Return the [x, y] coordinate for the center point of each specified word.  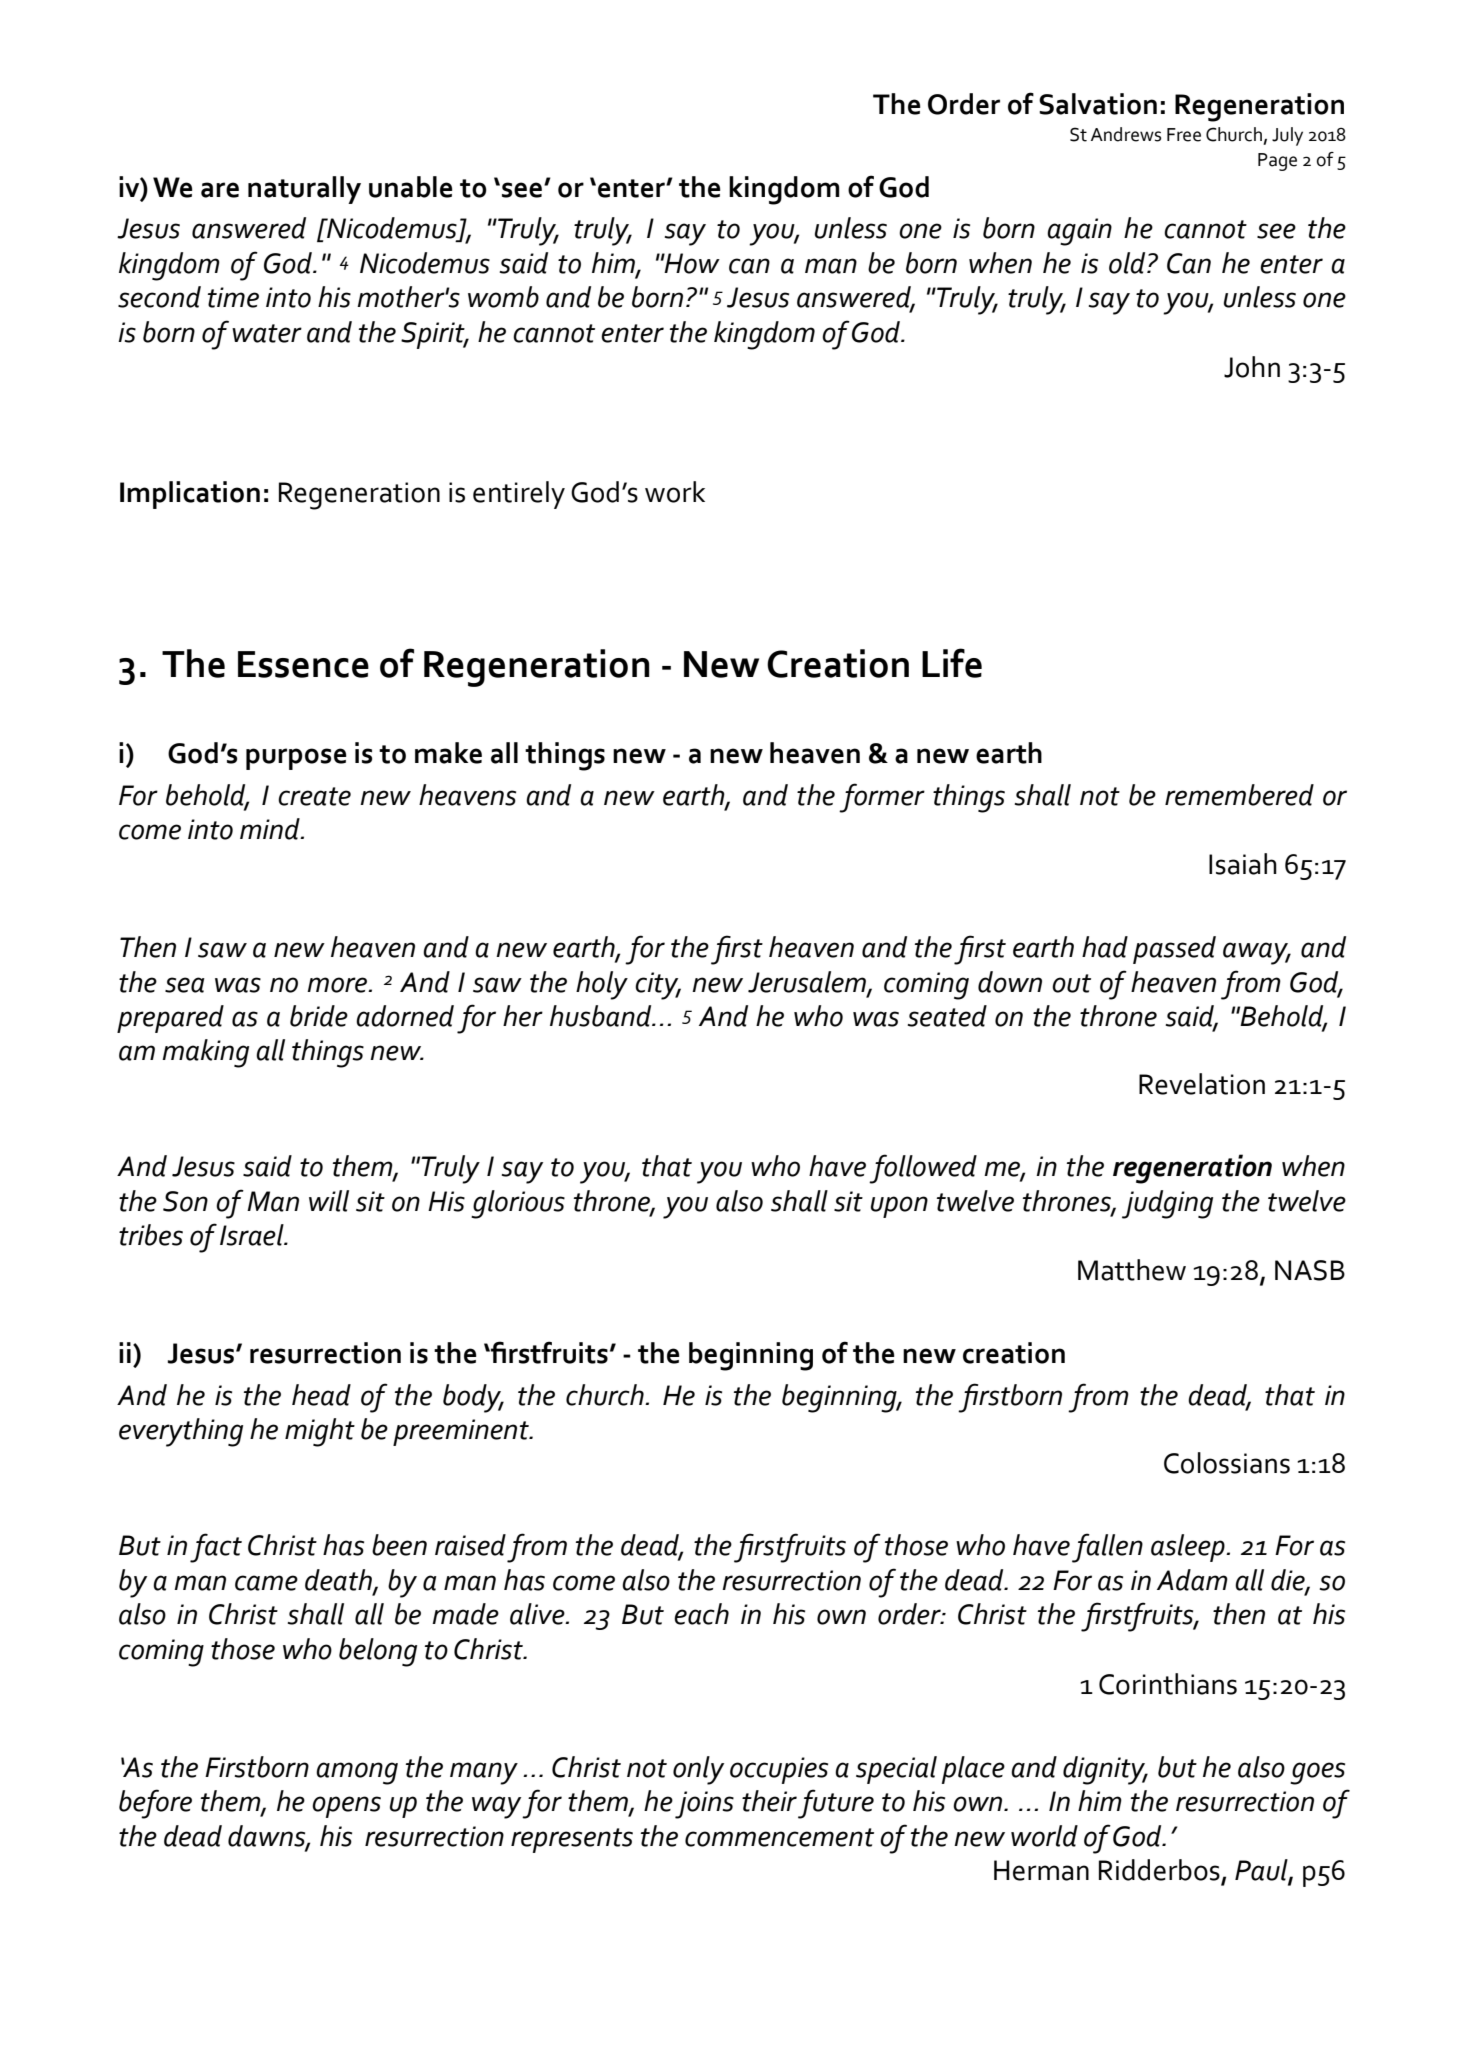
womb [503, 297]
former [882, 798]
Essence [303, 664]
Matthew [1132, 1270]
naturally [304, 190]
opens [346, 1807]
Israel [253, 1235]
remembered [1239, 795]
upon [899, 1207]
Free [1184, 135]
